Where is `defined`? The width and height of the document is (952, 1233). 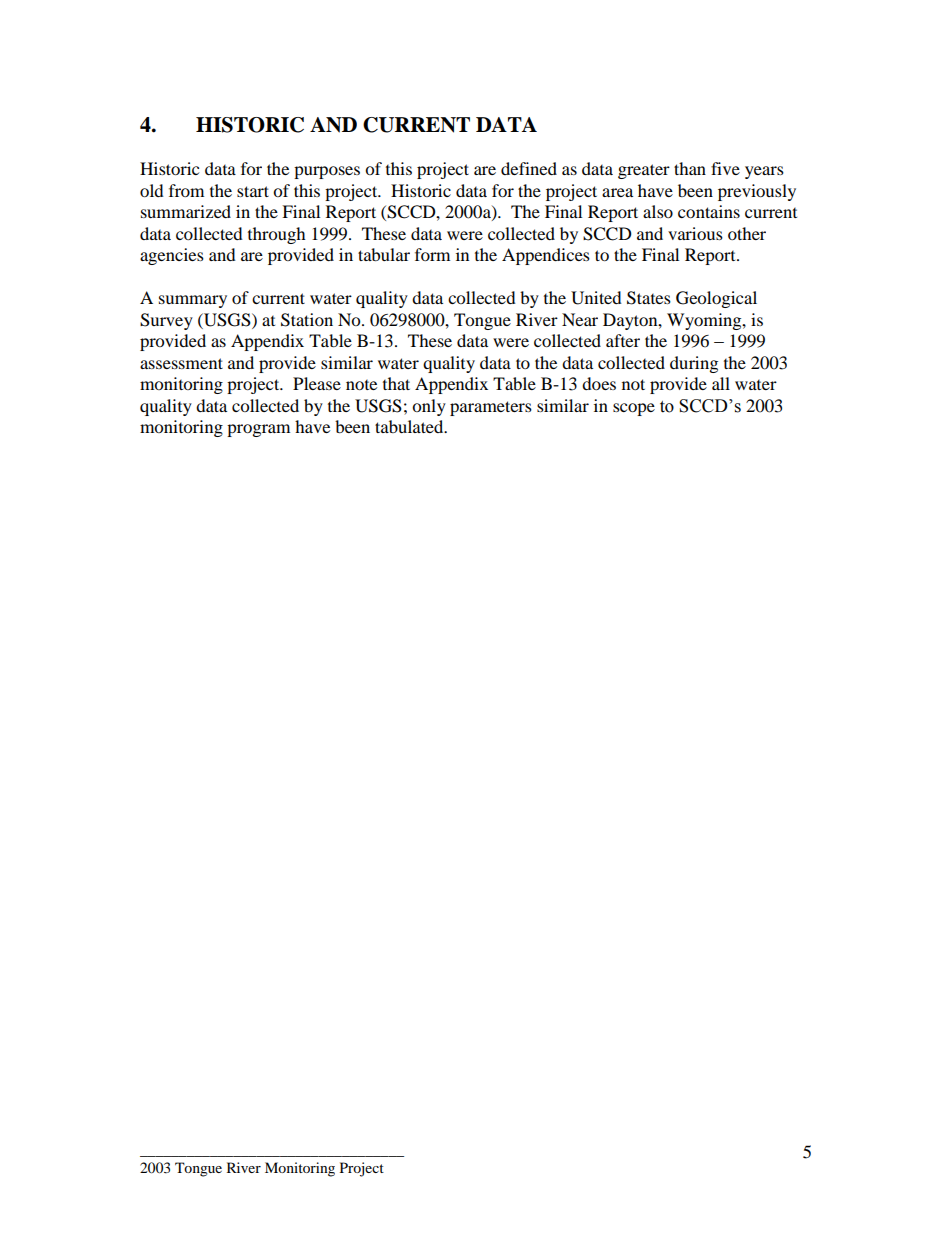 defined is located at coordinates (529, 168).
